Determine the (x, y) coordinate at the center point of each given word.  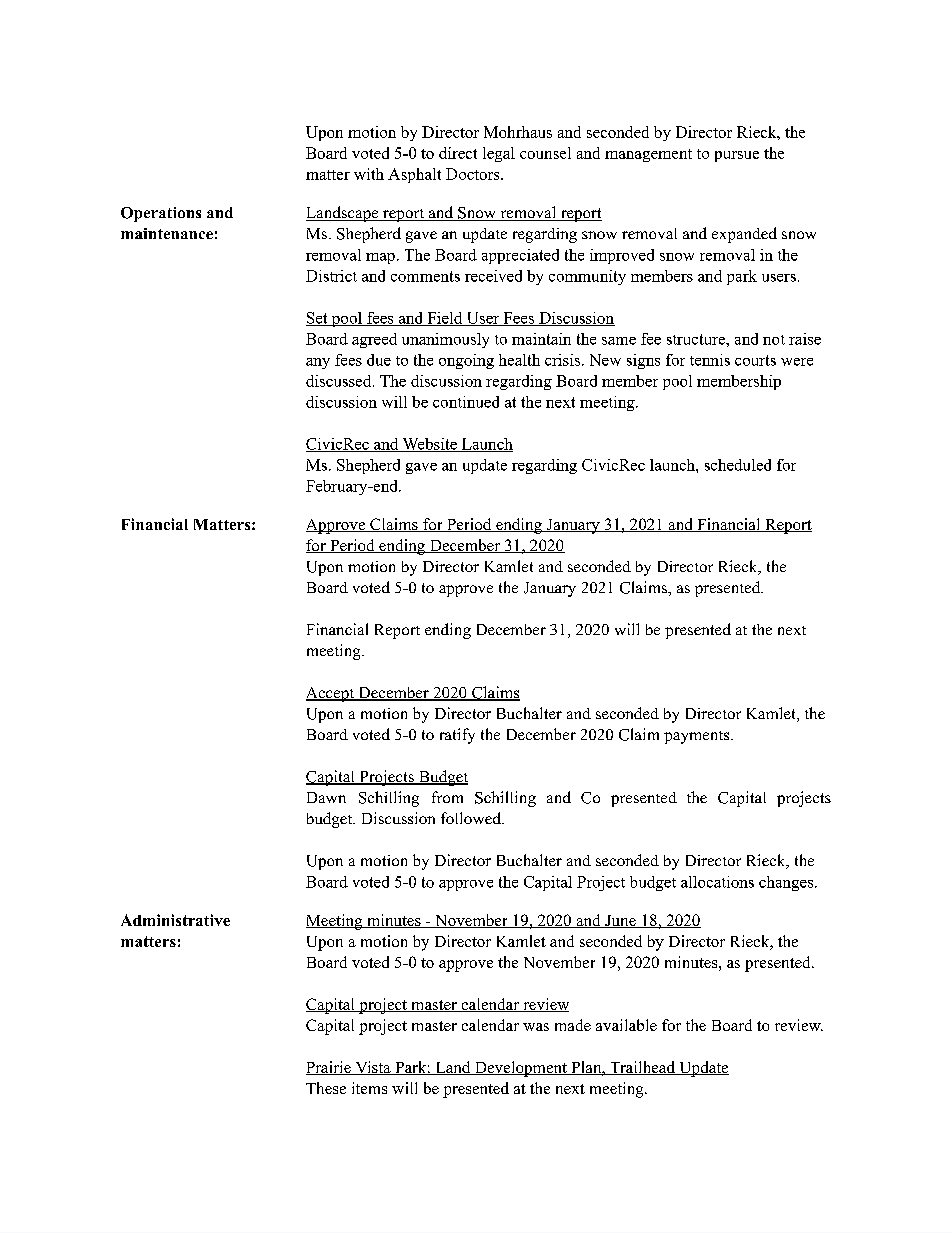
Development (521, 1069)
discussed (340, 381)
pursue (737, 156)
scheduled (738, 465)
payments (698, 737)
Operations (161, 214)
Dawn (326, 797)
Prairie (329, 1068)
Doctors (474, 174)
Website (429, 445)
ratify (457, 736)
